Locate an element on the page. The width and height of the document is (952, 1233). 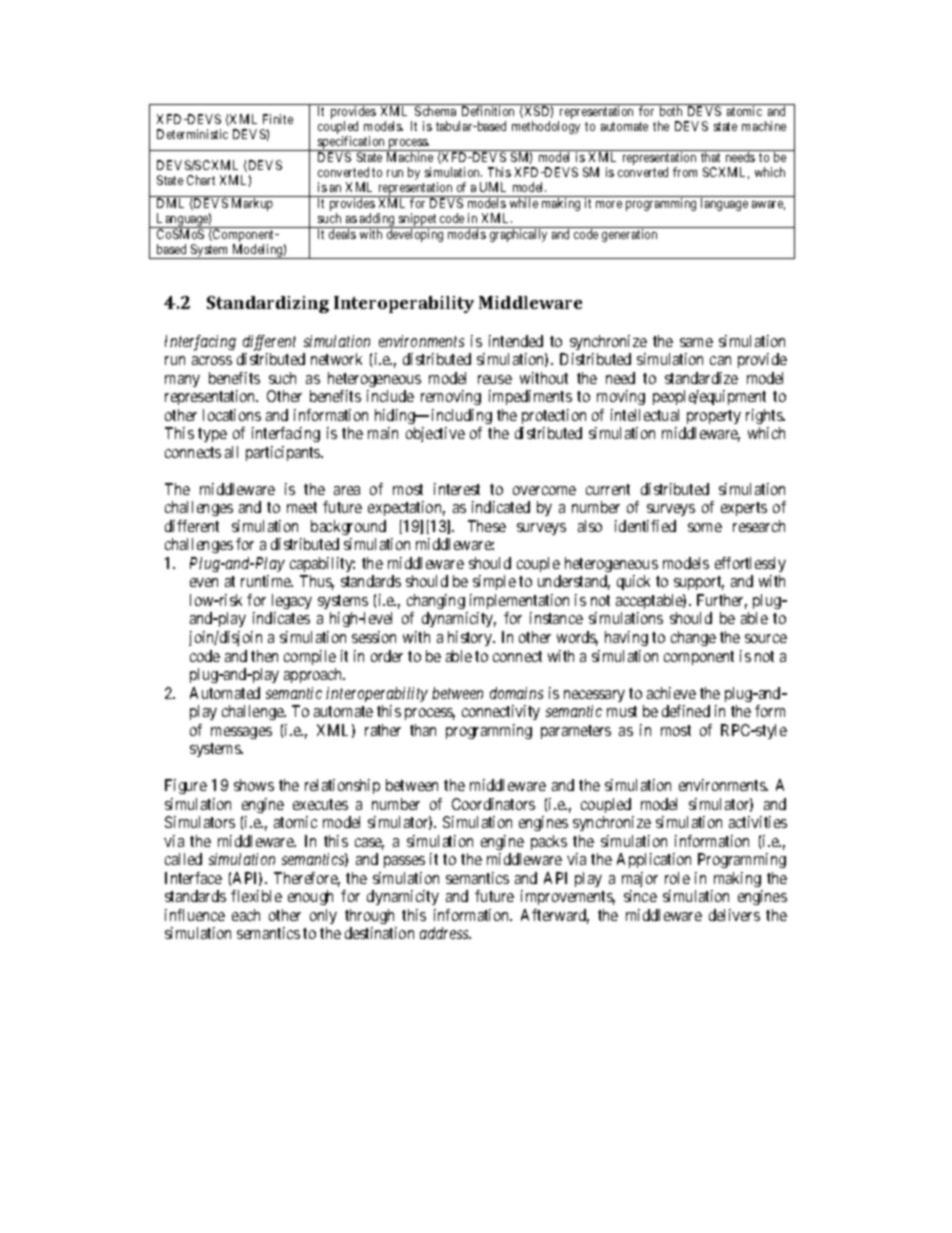
reuse is located at coordinates (495, 379).
